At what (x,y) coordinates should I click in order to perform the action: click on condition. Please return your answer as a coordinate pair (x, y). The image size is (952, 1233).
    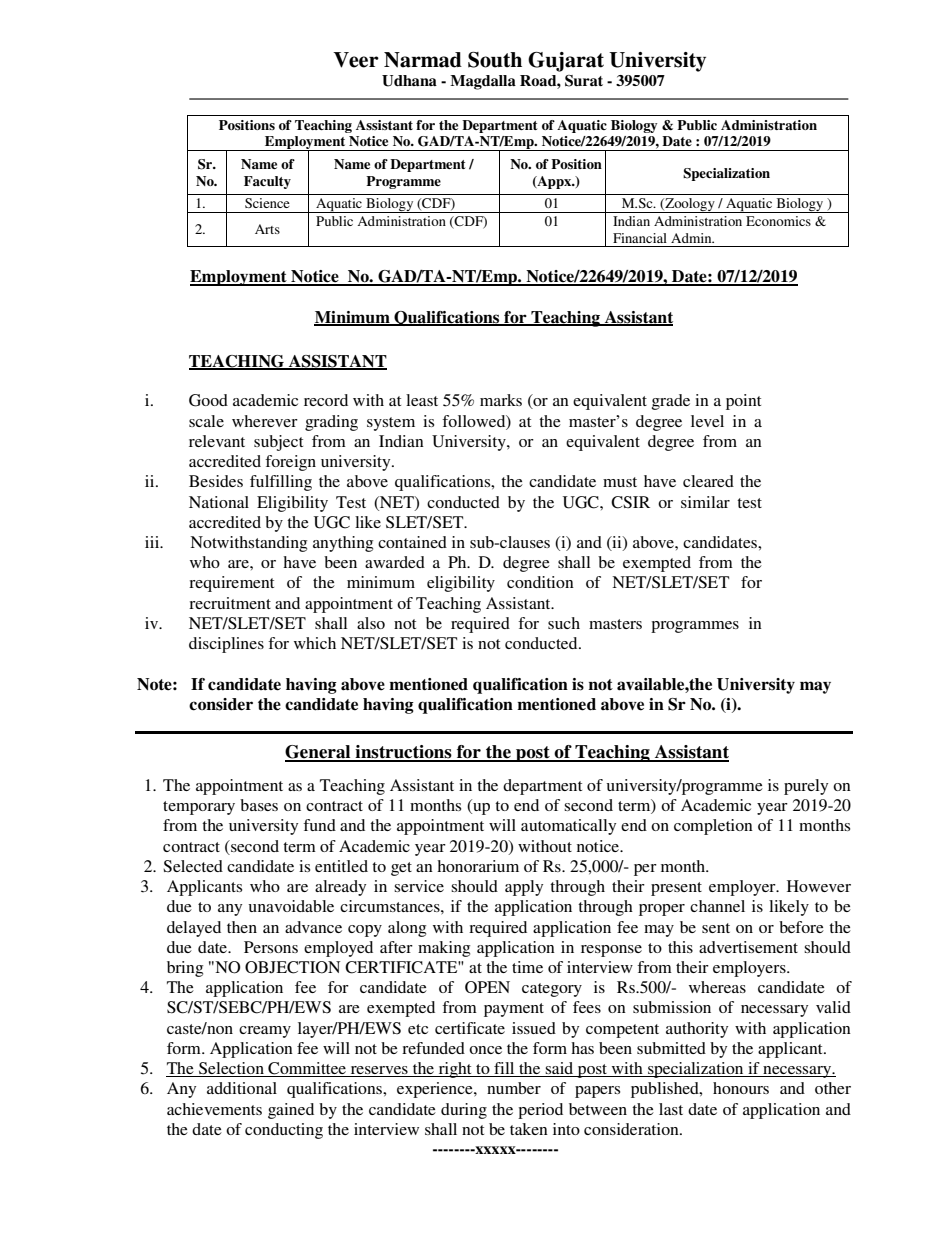
    Looking at the image, I should click on (540, 582).
